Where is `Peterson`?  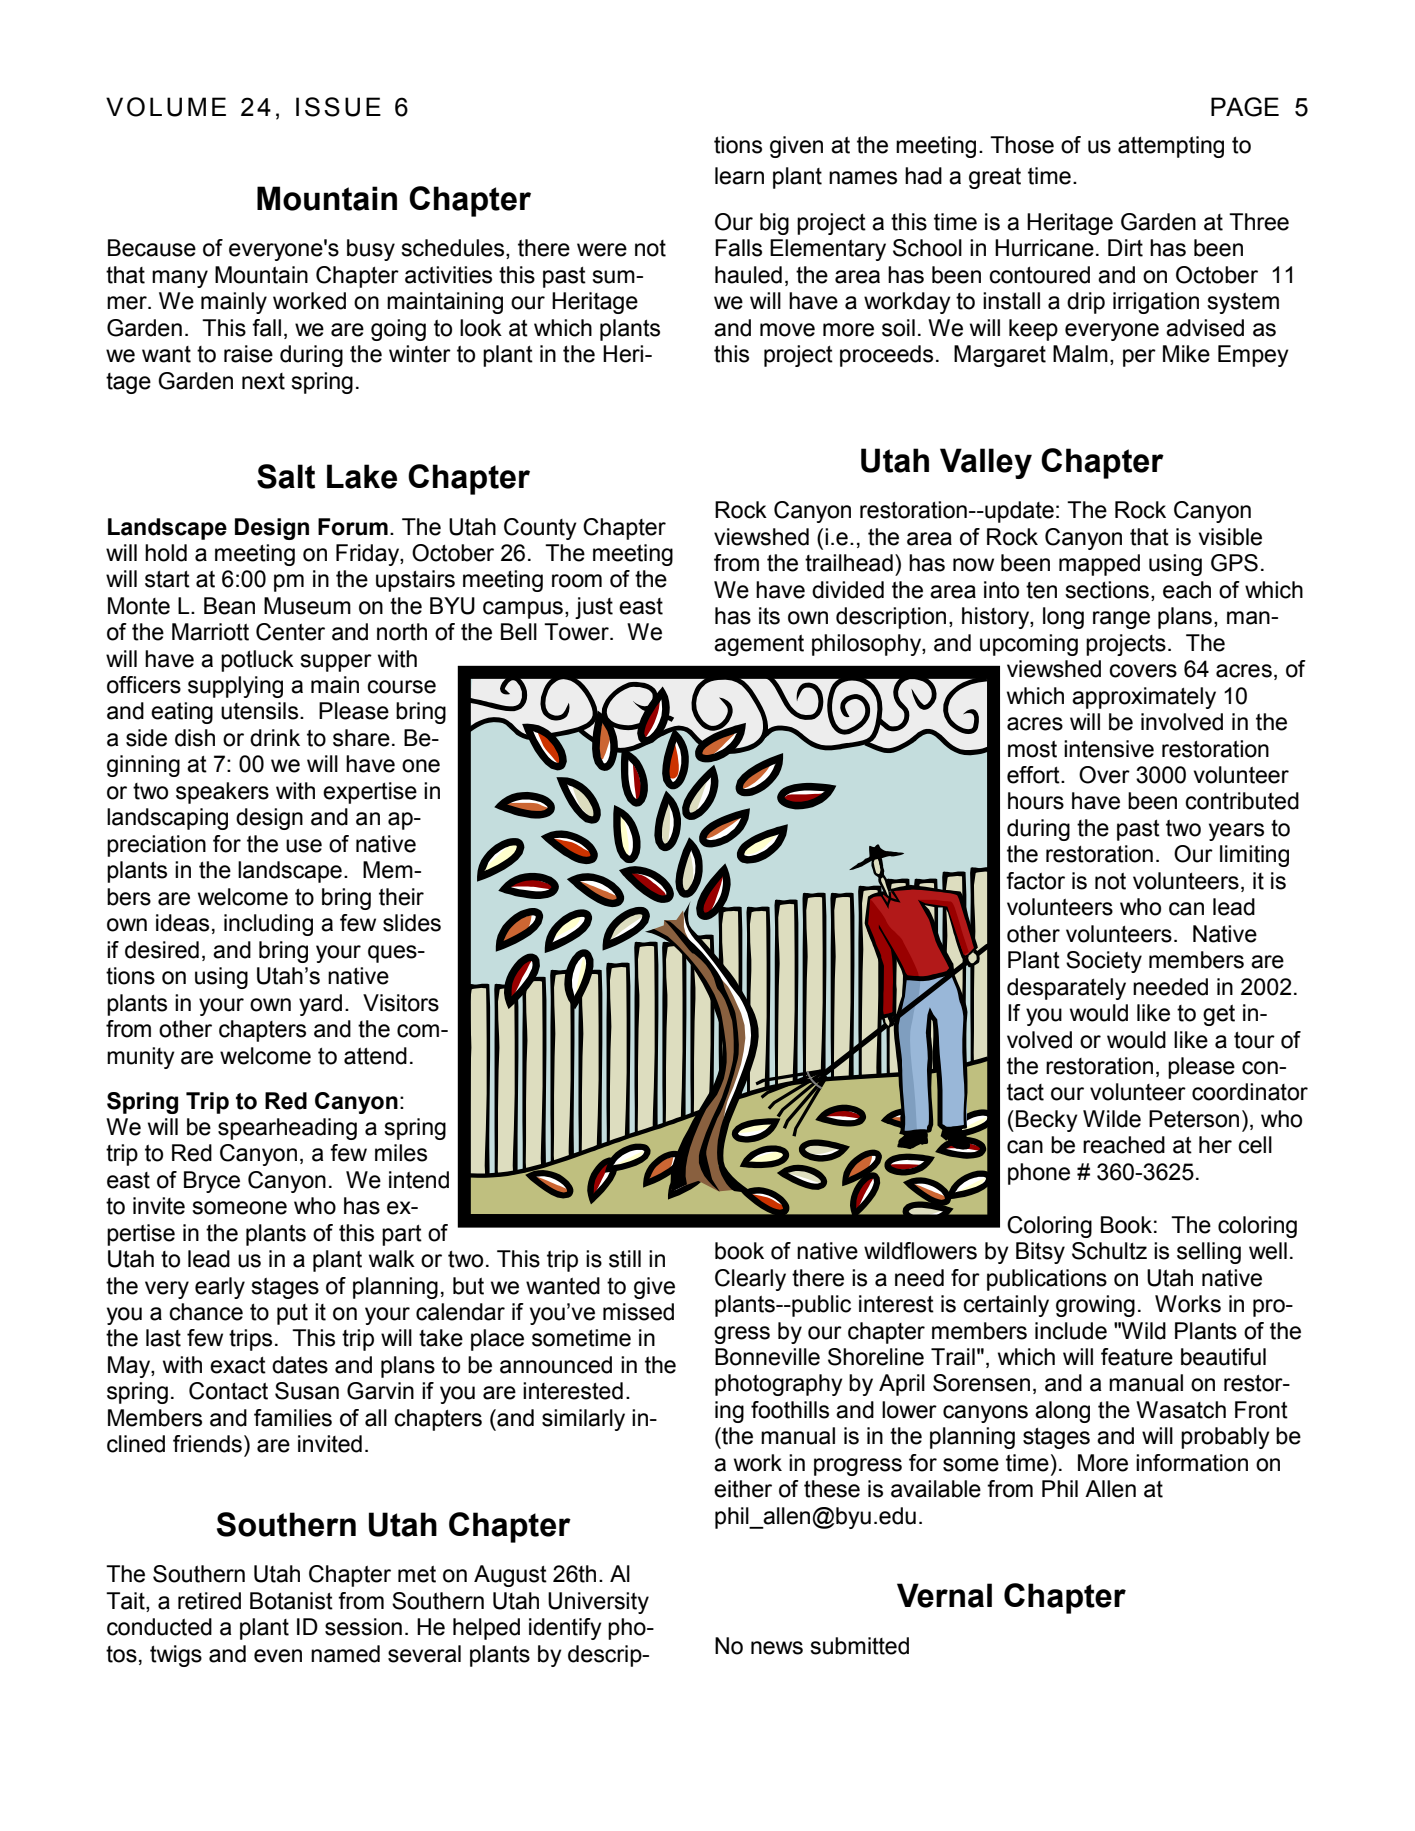 Peterson is located at coordinates (1194, 1119).
